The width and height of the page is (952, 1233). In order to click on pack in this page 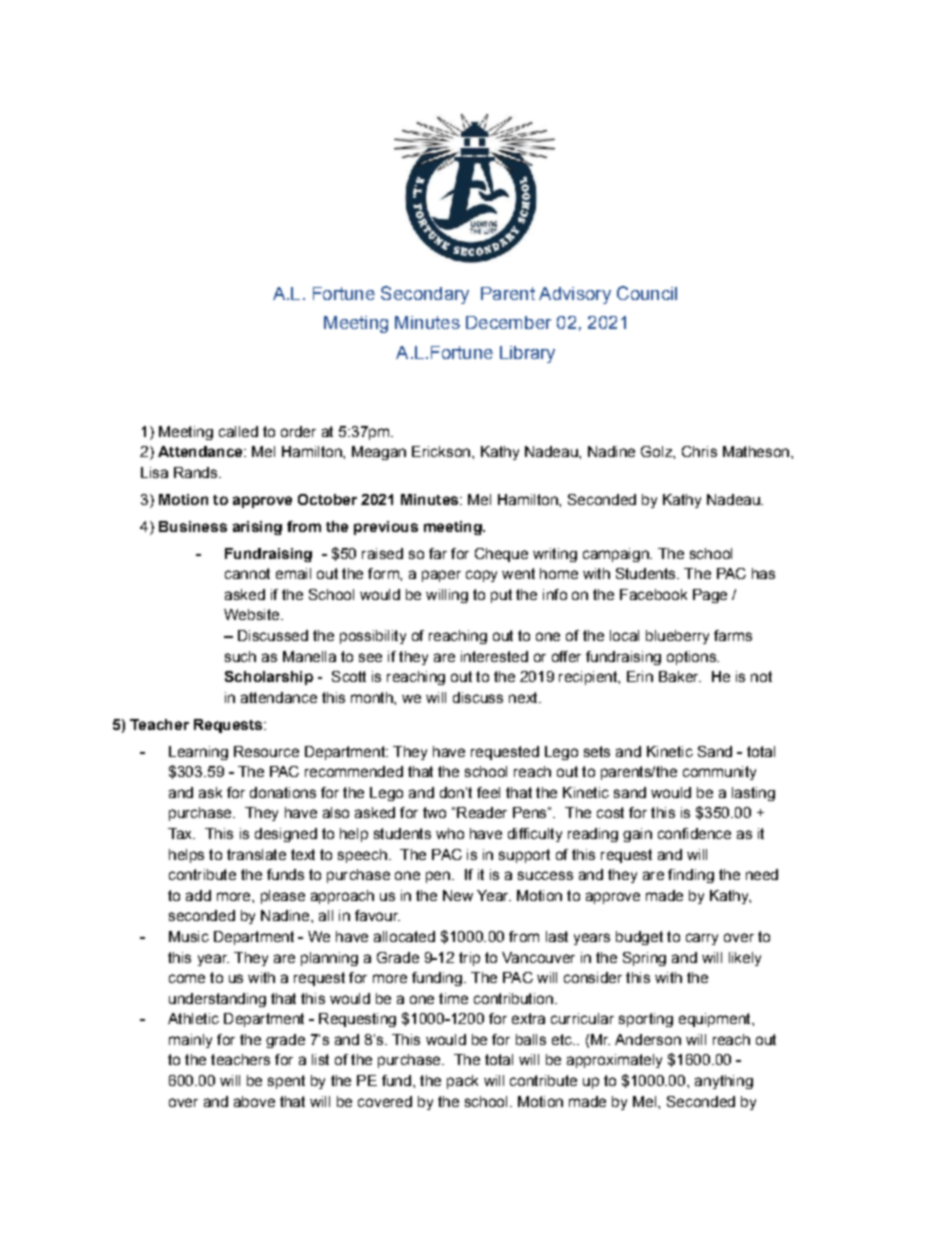, I will do `click(462, 1082)`.
